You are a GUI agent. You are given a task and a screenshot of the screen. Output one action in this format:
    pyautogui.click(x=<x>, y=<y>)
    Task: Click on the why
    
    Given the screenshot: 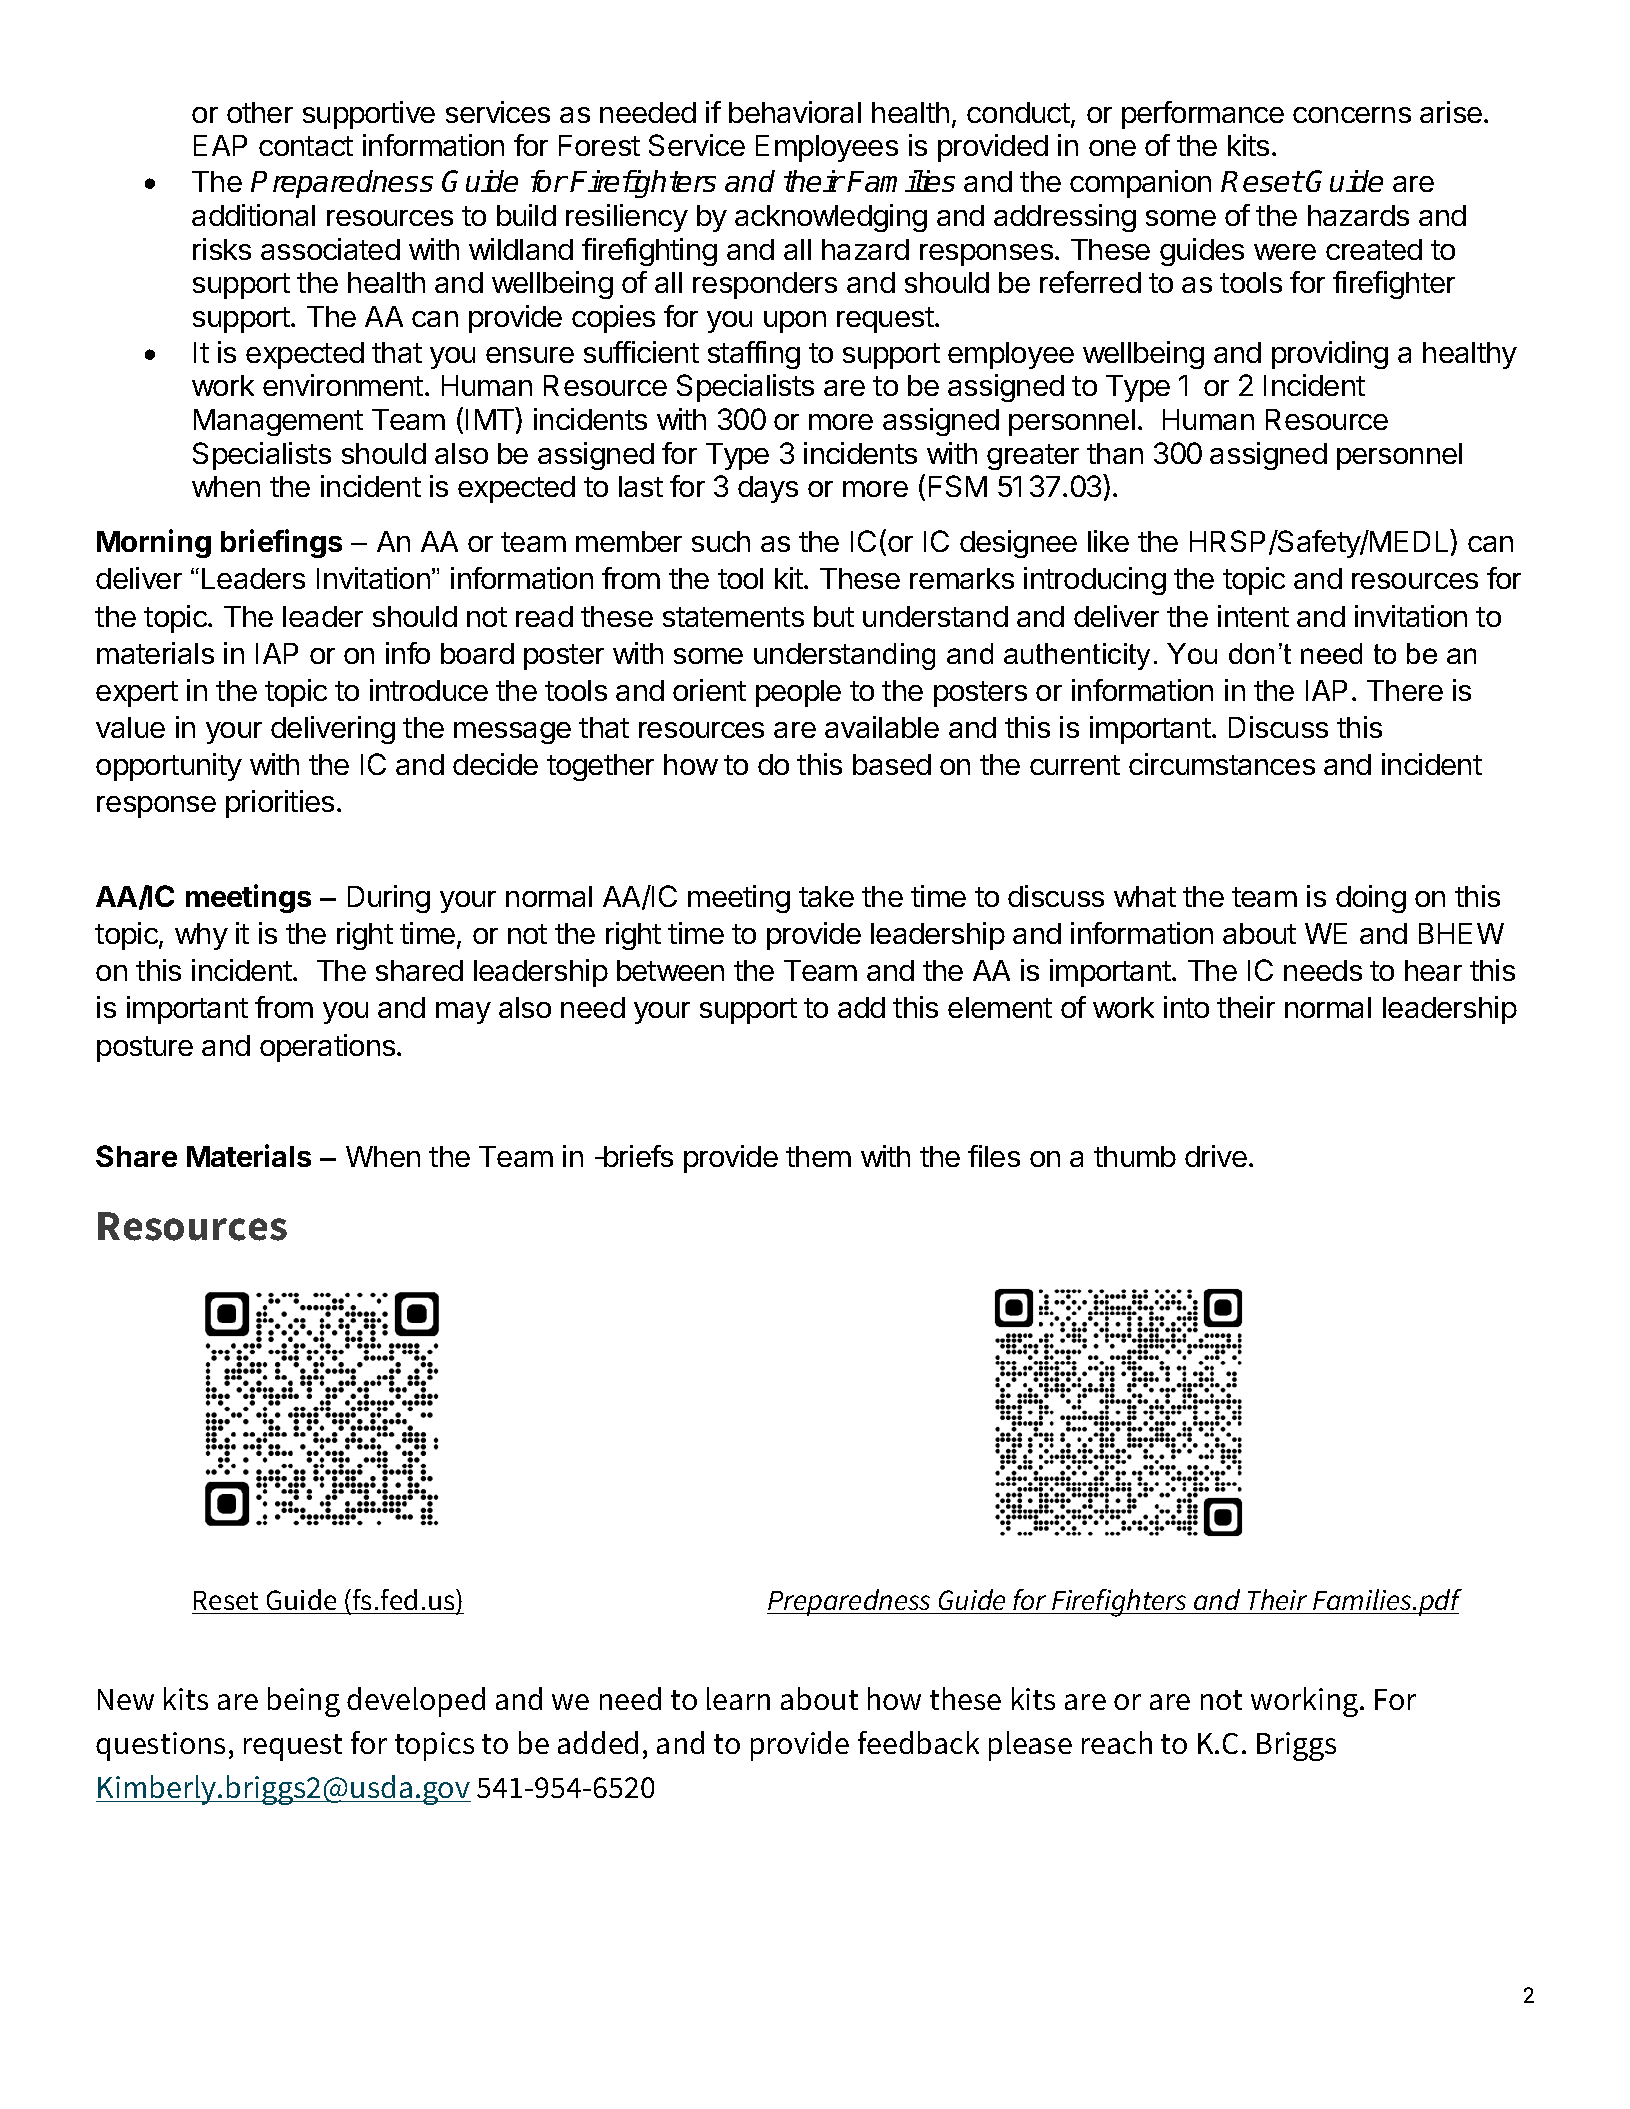 What is the action you would take?
    pyautogui.click(x=201, y=936)
